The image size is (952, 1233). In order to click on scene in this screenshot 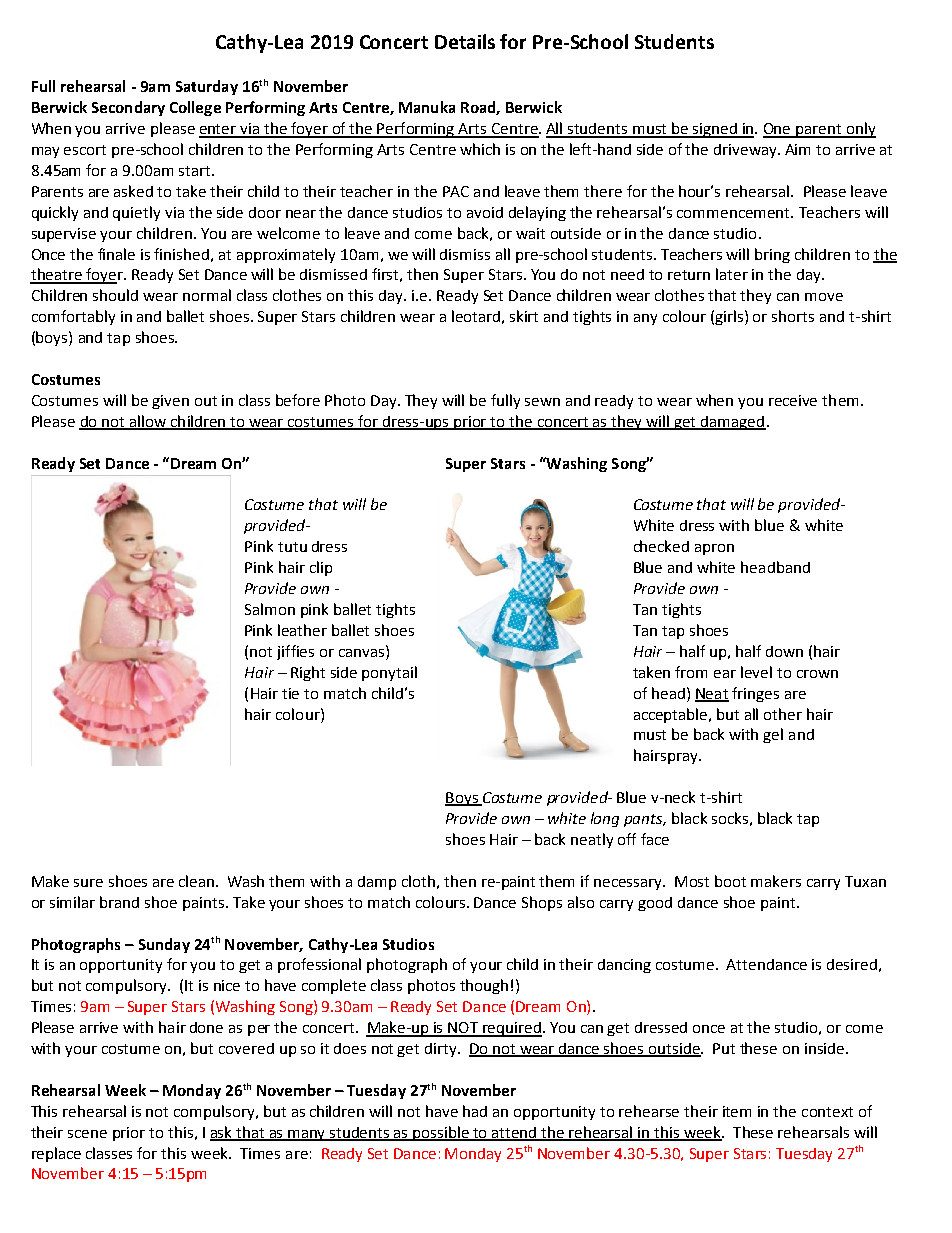, I will do `click(87, 1134)`.
